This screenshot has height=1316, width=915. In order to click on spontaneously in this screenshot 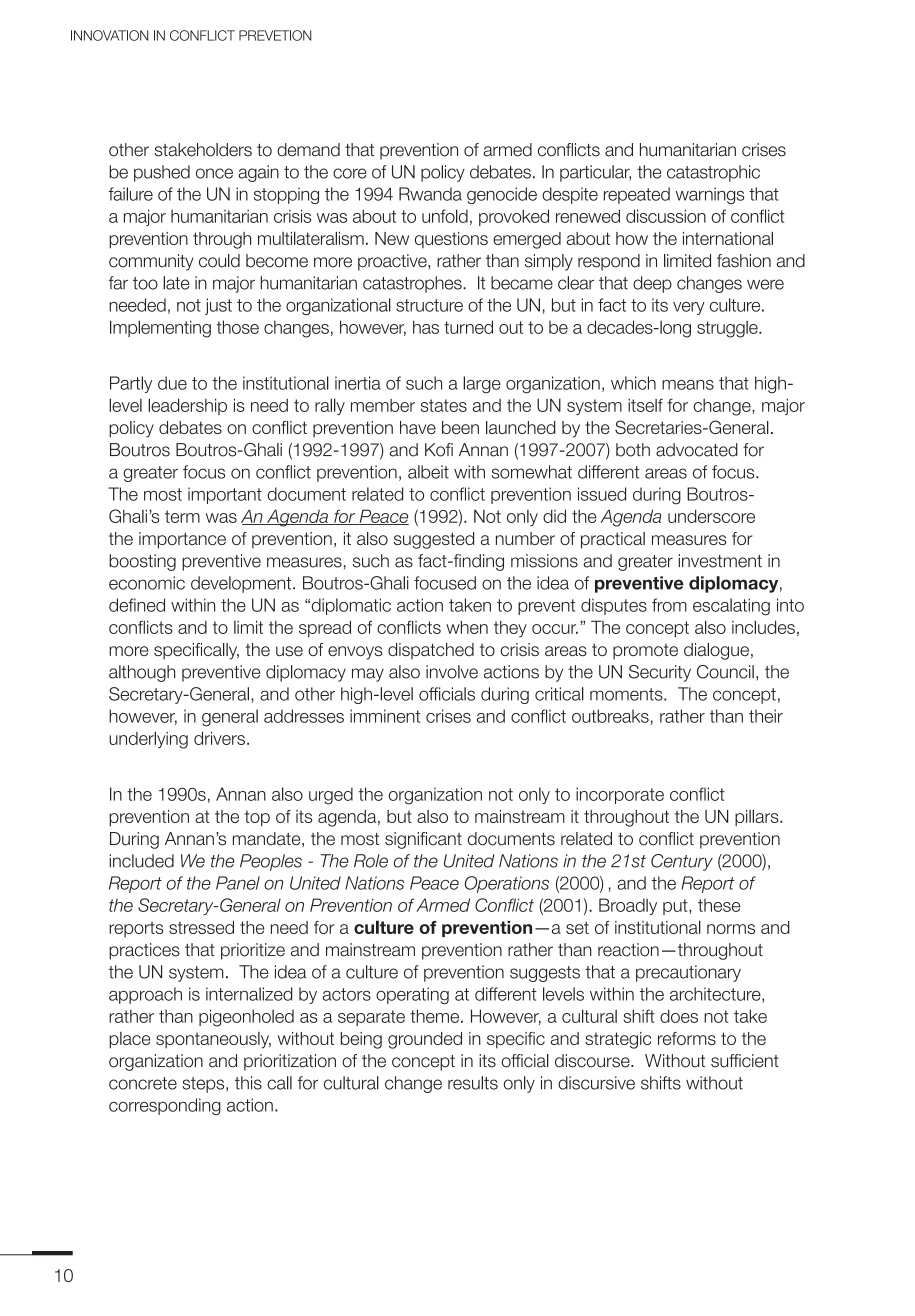, I will do `click(213, 1040)`.
